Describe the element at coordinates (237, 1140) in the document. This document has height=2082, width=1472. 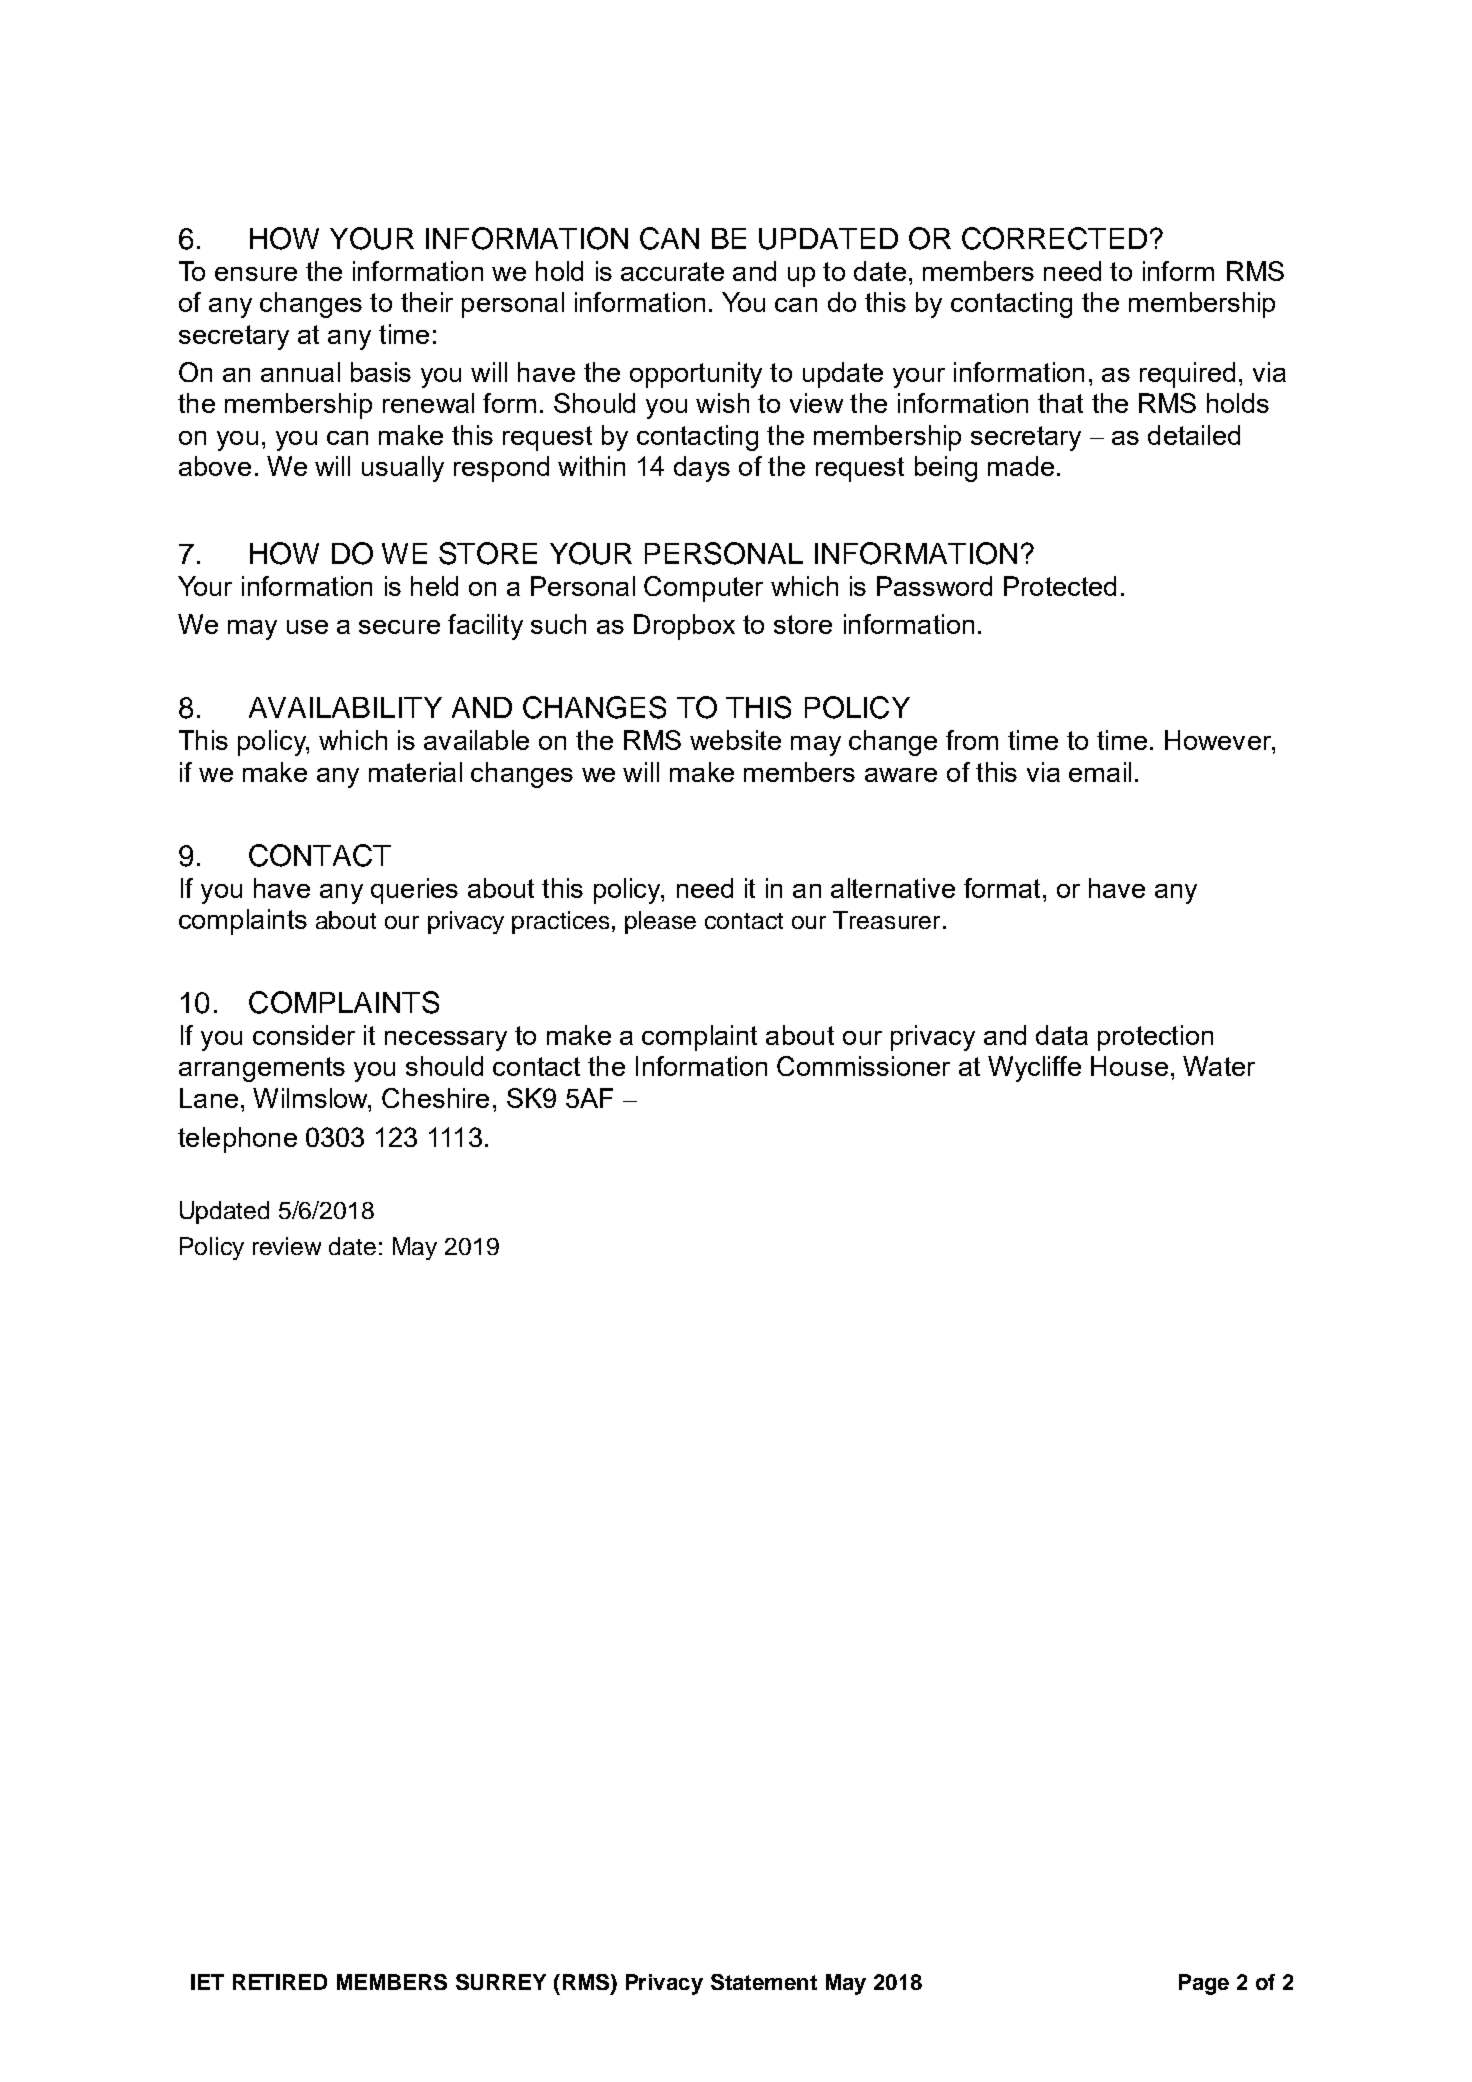
I see `telephone` at that location.
